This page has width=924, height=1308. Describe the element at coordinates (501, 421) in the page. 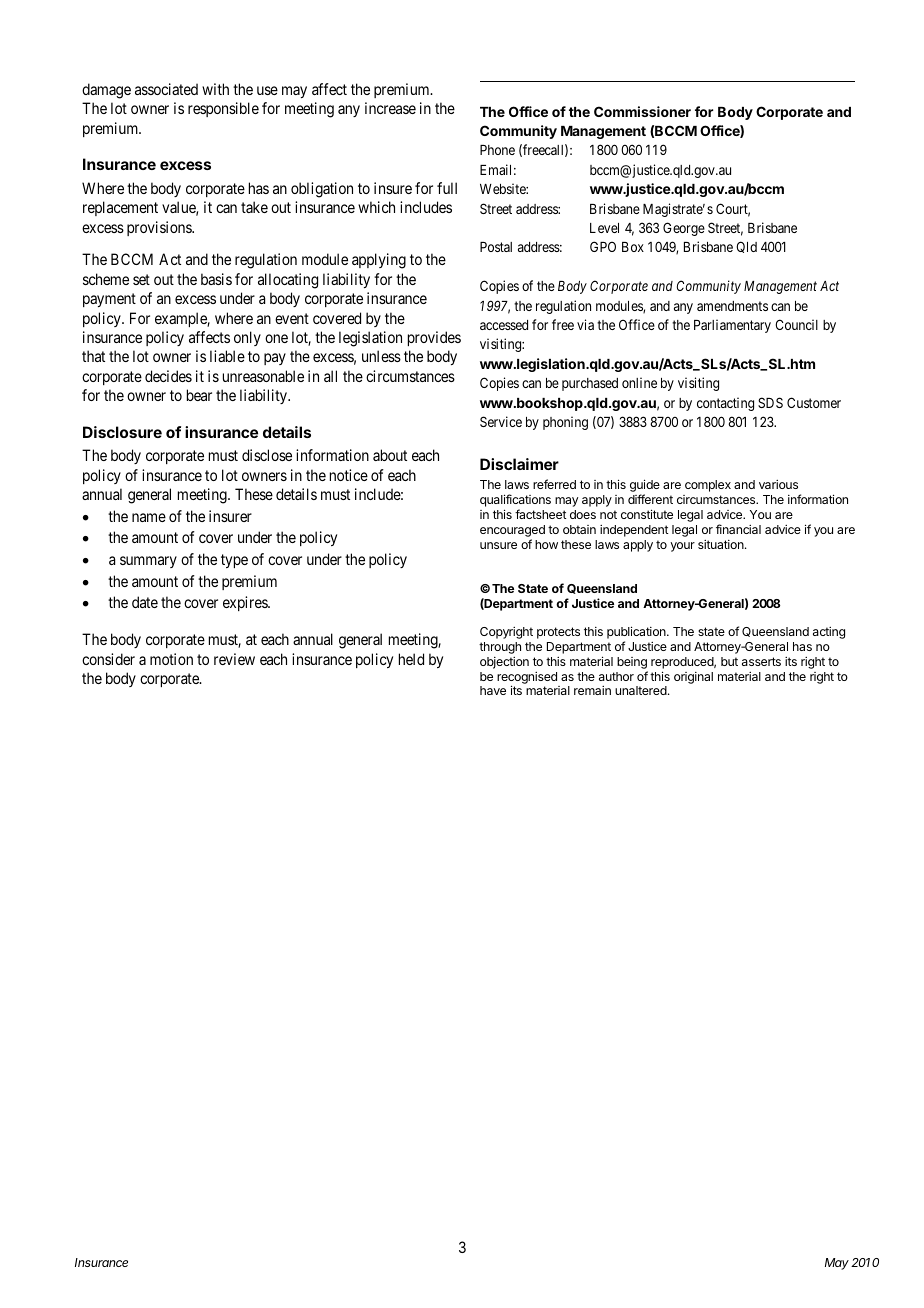

I see `Service` at that location.
